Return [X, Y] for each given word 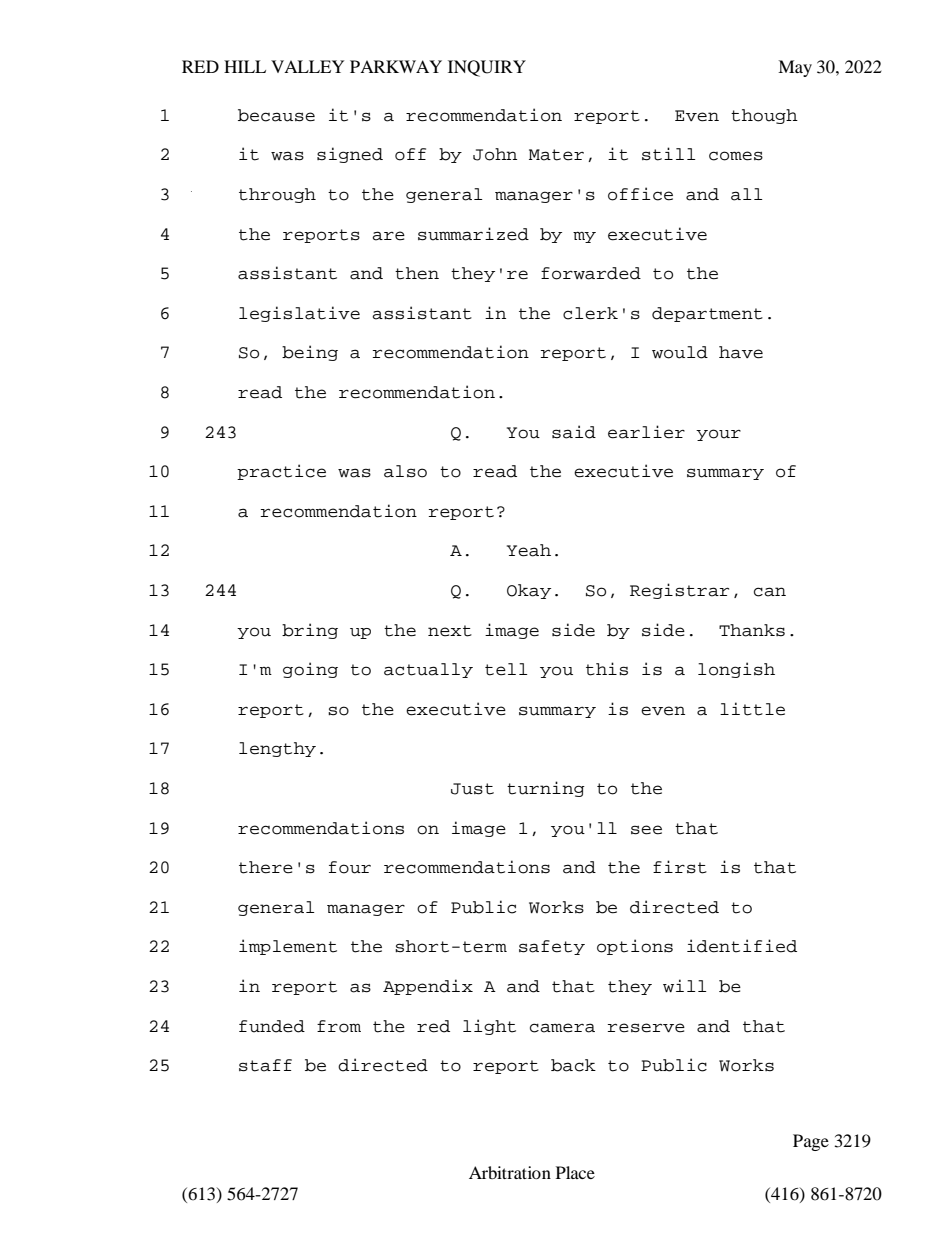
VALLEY [307, 66]
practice [281, 472]
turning [546, 789]
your [718, 435]
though [764, 116]
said [574, 432]
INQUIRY [487, 68]
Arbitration [510, 1172]
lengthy [277, 749]
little [752, 709]
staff [265, 1065]
